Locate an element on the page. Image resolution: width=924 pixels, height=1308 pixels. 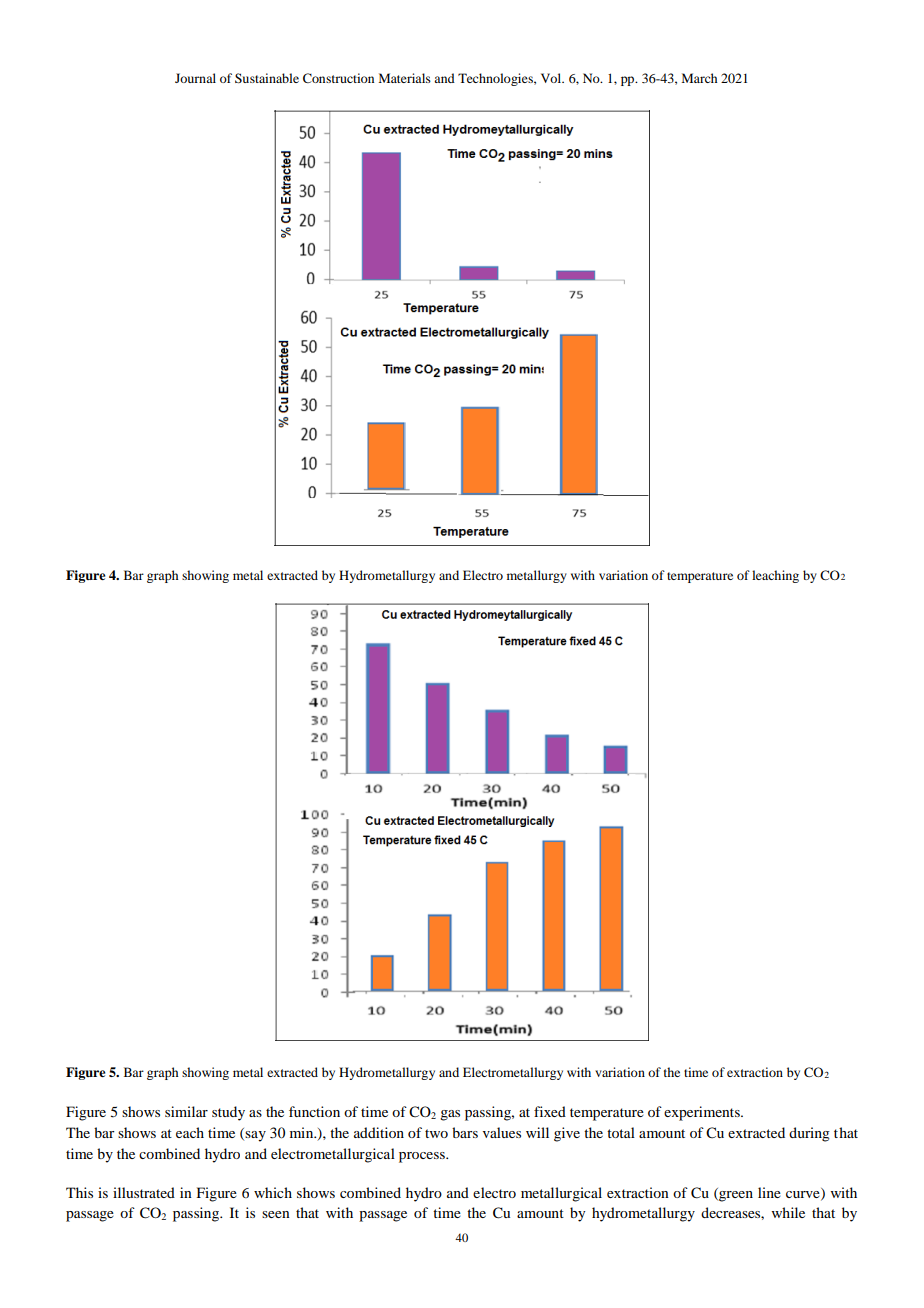
Construction is located at coordinates (338, 78).
